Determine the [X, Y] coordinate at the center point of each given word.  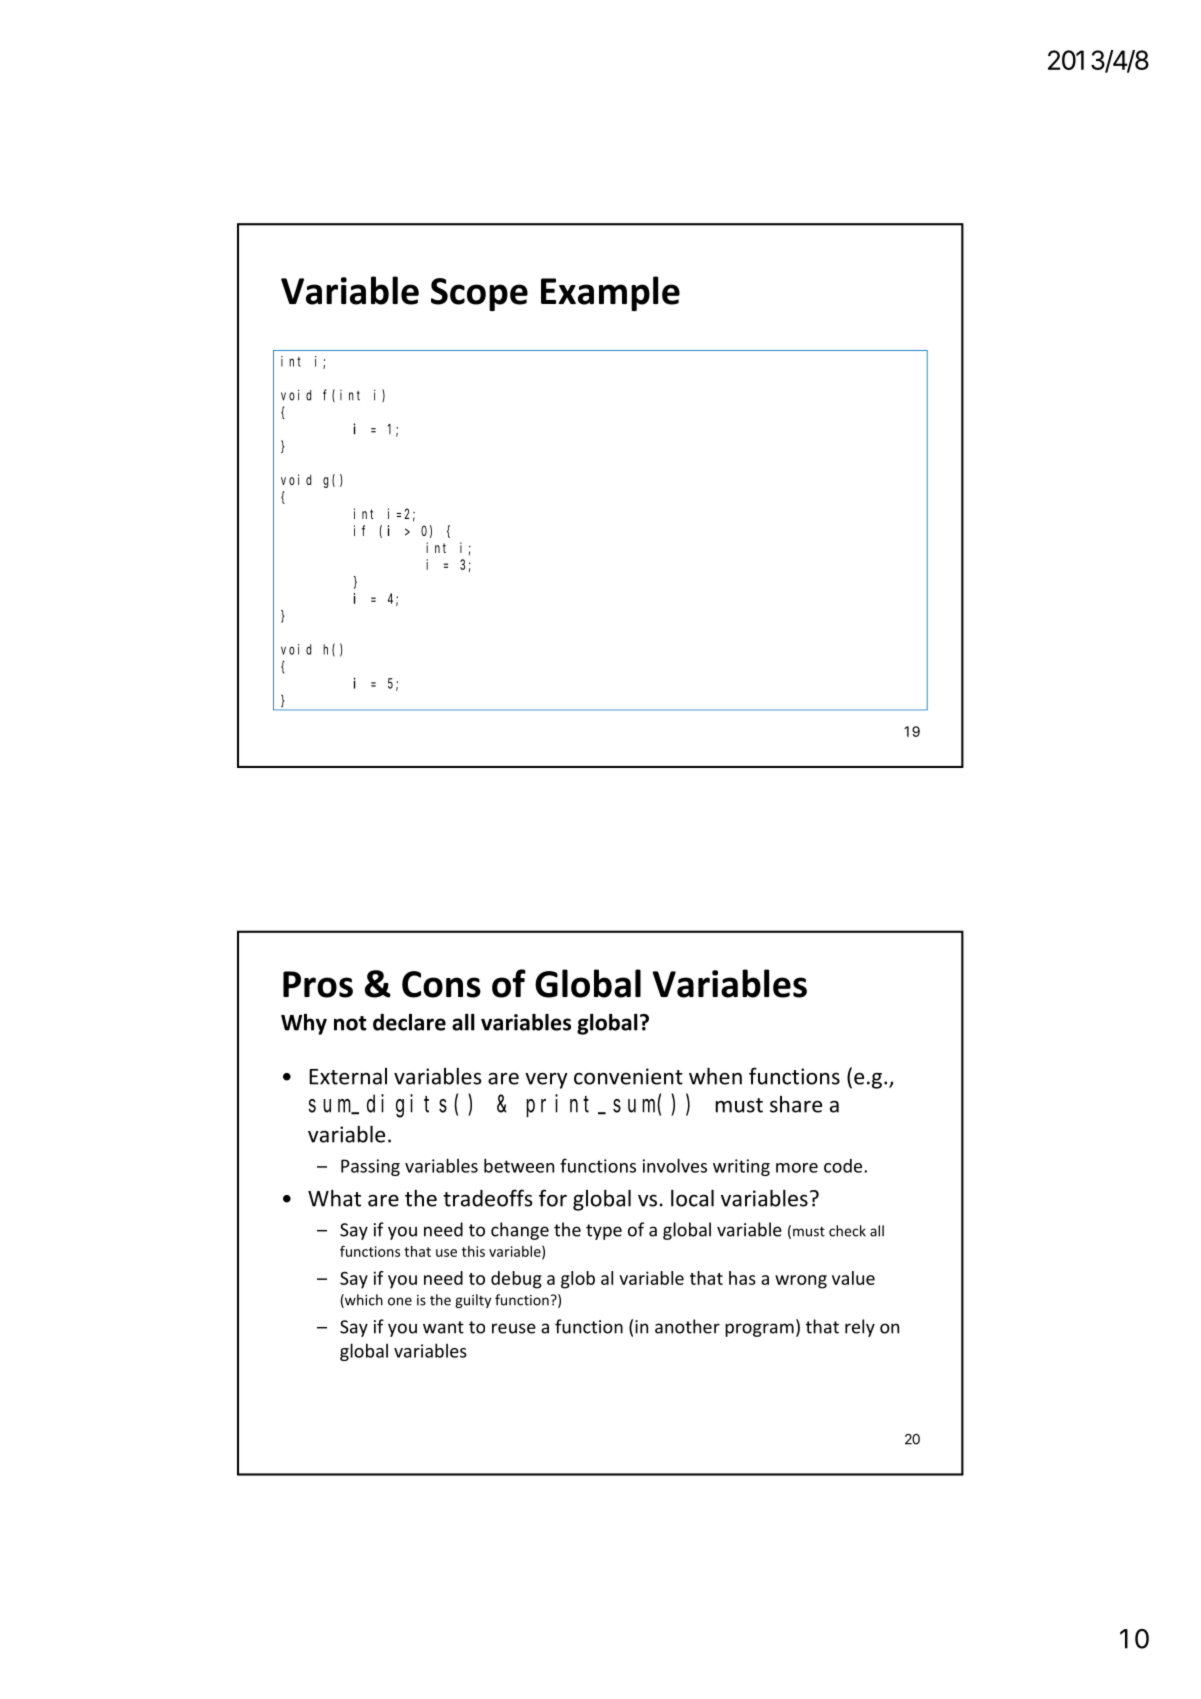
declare [409, 1022]
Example [610, 293]
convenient [628, 1076]
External [348, 1076]
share [796, 1104]
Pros [318, 984]
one [400, 1301]
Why [304, 1024]
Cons [441, 984]
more [797, 1168]
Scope [479, 294]
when [715, 1076]
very [546, 1080]
